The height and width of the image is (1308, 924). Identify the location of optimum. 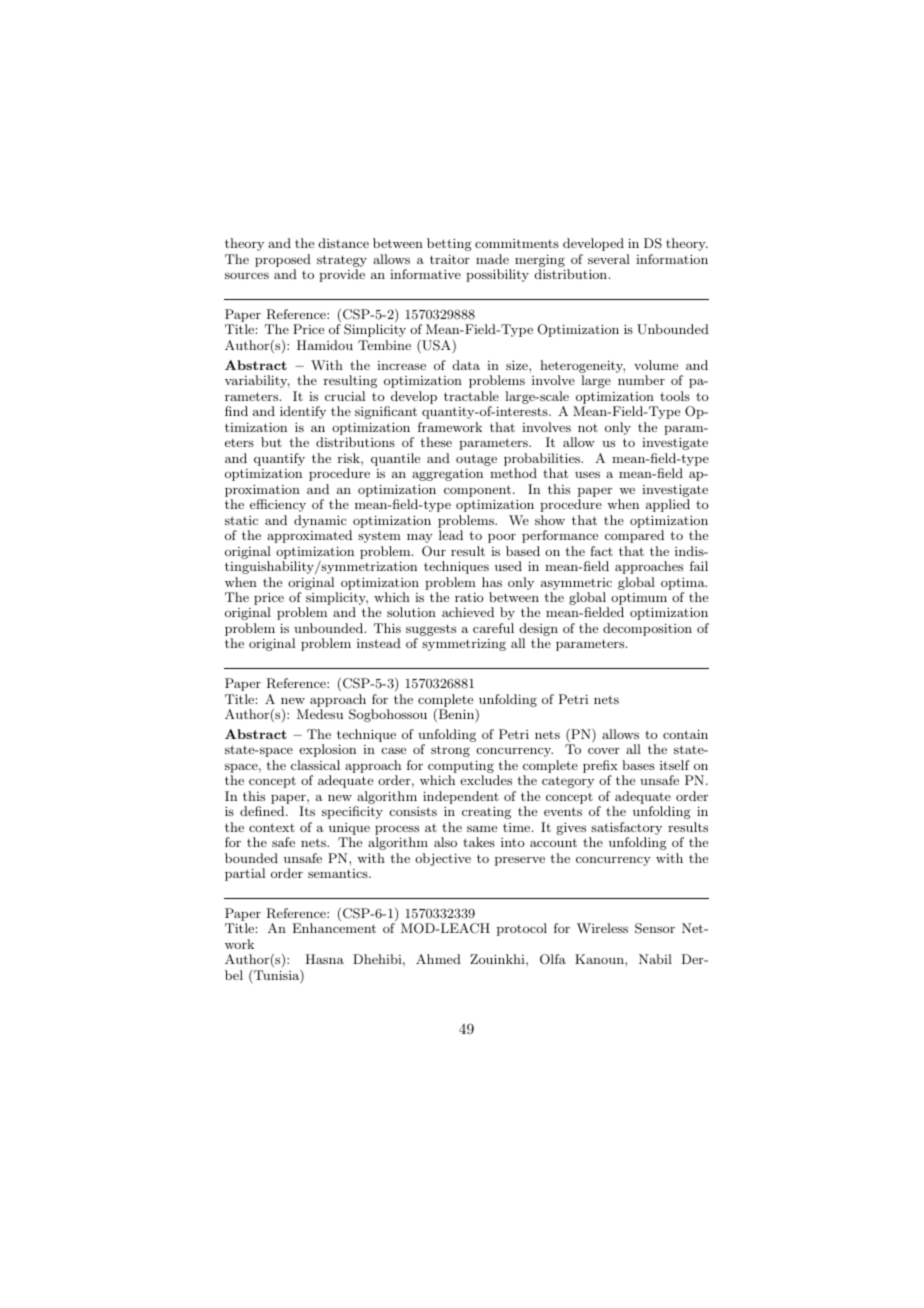
(640, 600).
